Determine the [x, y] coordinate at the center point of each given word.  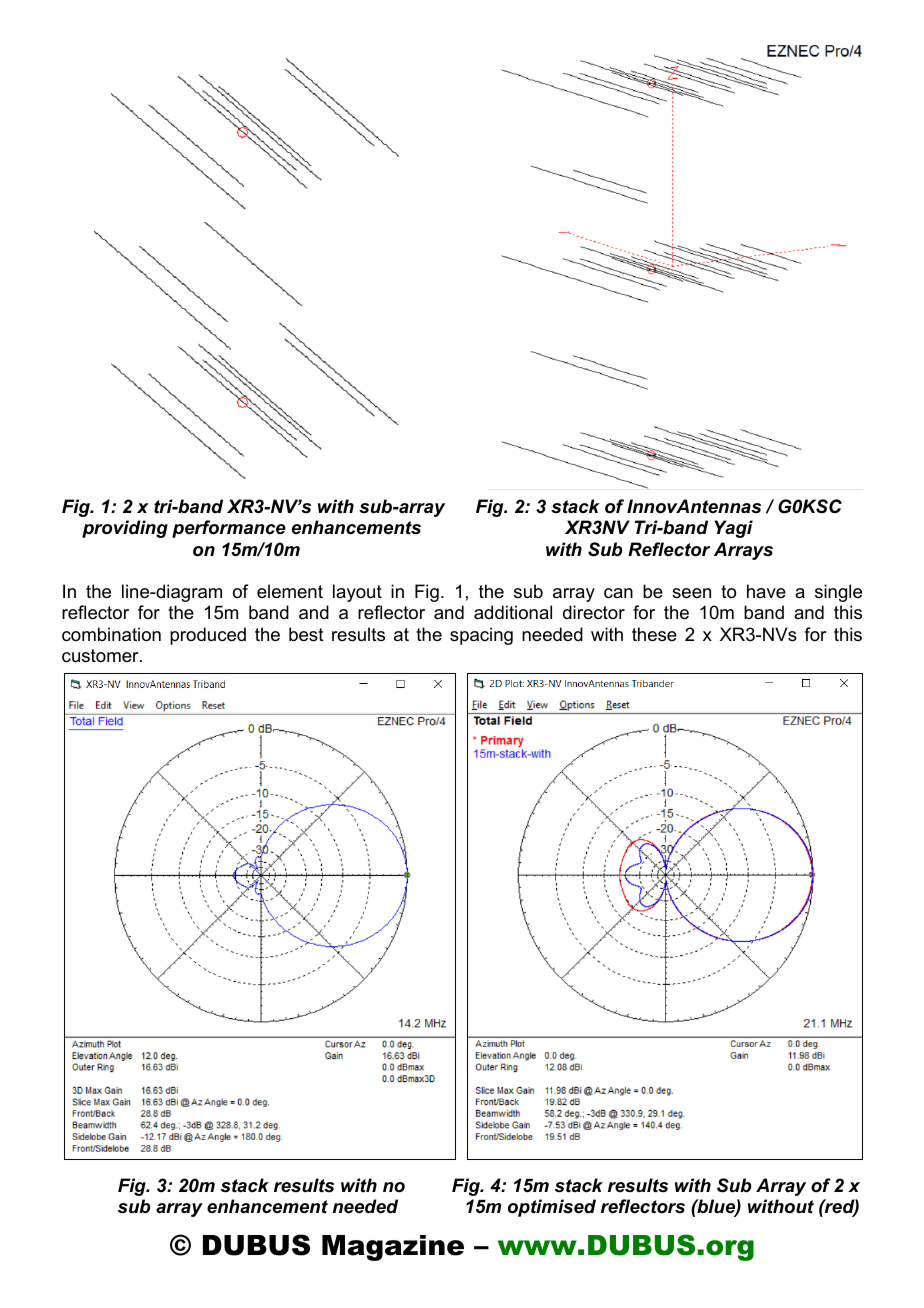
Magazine [393, 1248]
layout [357, 593]
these [654, 634]
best [306, 634]
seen [691, 593]
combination [111, 634]
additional [513, 612]
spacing [481, 636]
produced [208, 636]
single [838, 593]
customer [101, 656]
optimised [552, 1208]
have [766, 591]
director [594, 612]
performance [229, 529]
